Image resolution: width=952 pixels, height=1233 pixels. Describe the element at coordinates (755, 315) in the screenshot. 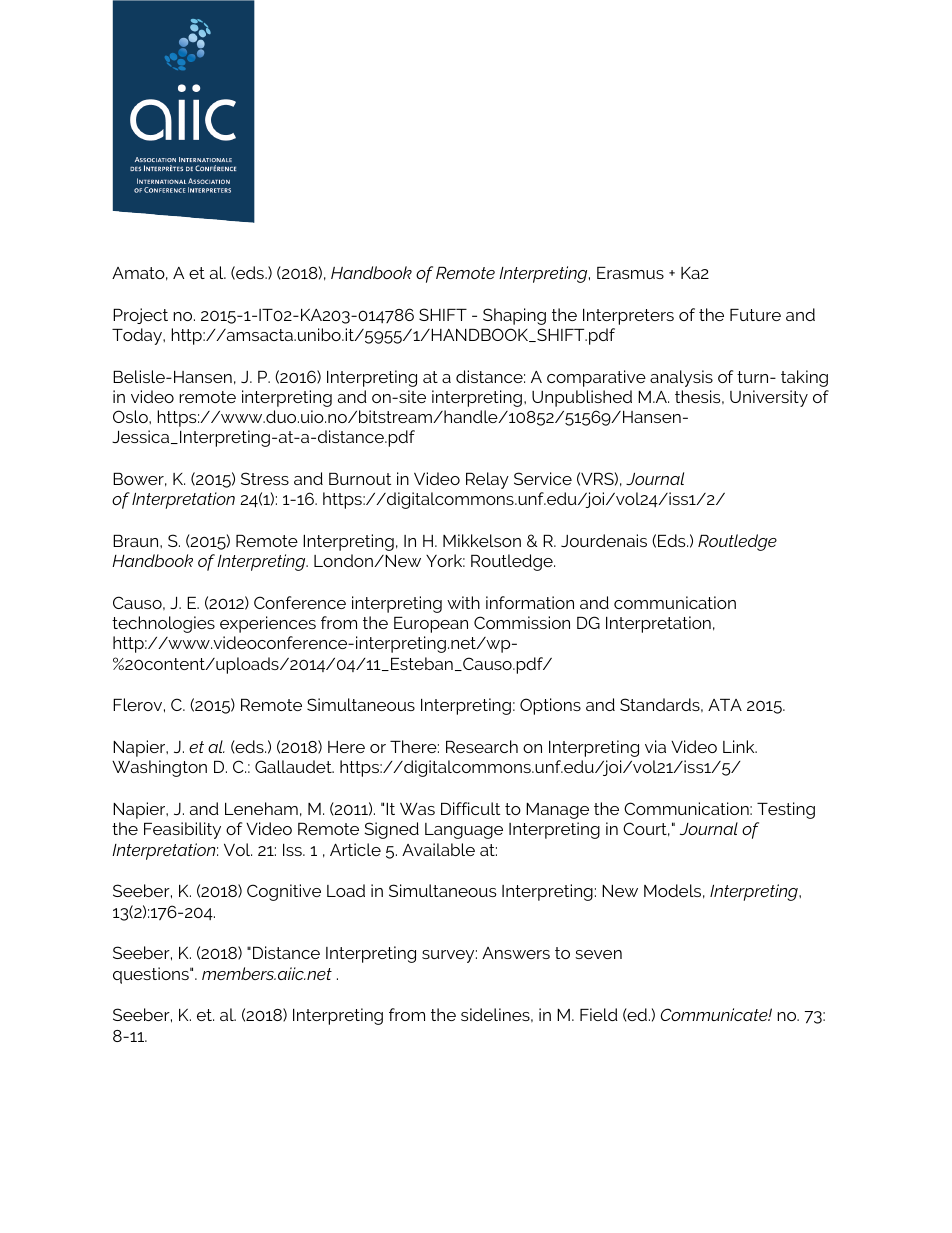

I see `Future` at that location.
